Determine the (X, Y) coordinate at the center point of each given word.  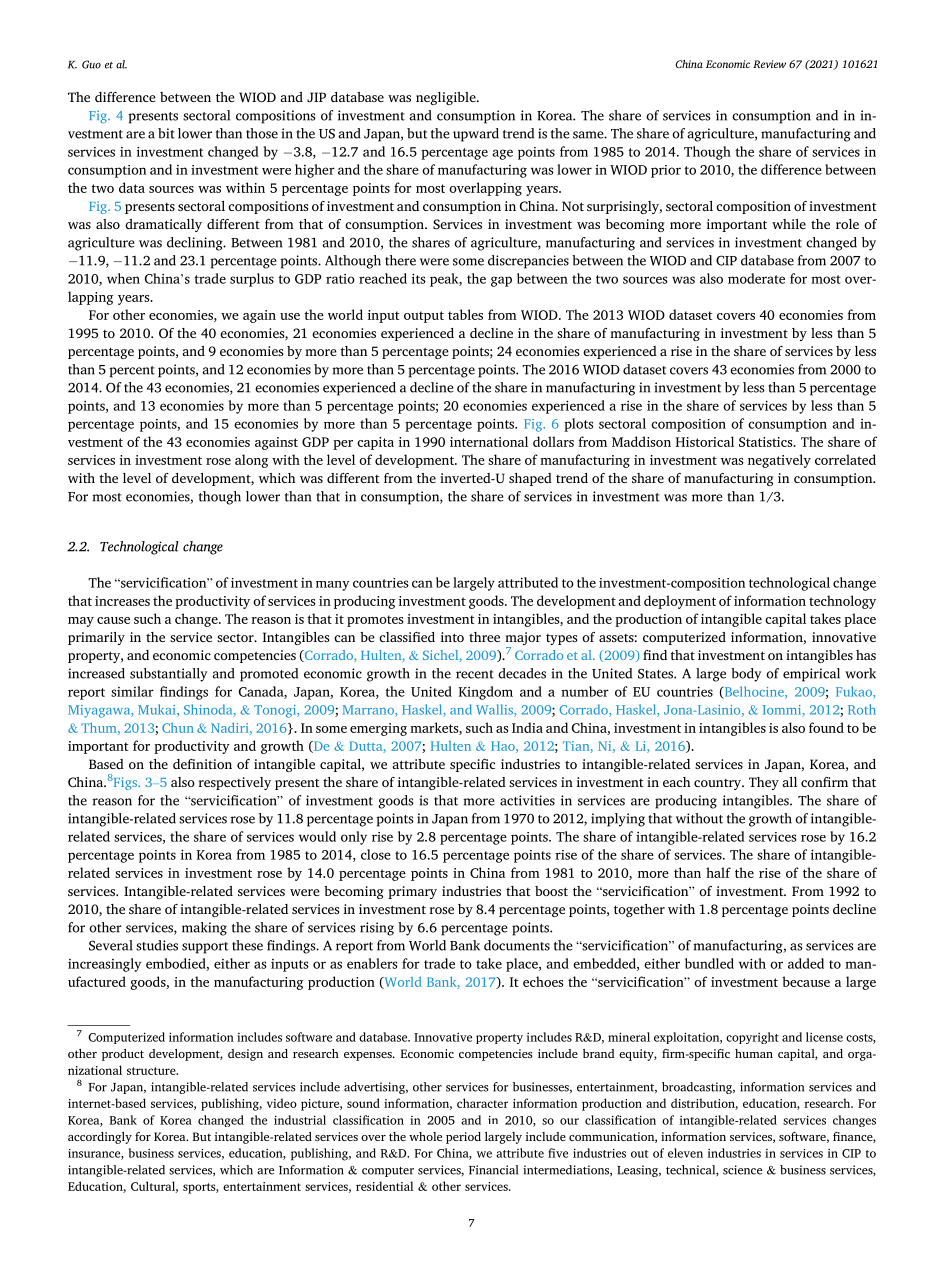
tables (465, 314)
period (463, 1138)
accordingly (100, 1138)
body (746, 675)
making (204, 929)
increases (122, 601)
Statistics (767, 442)
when (123, 278)
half (718, 872)
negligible (447, 98)
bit (166, 133)
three (484, 637)
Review (769, 64)
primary (412, 892)
